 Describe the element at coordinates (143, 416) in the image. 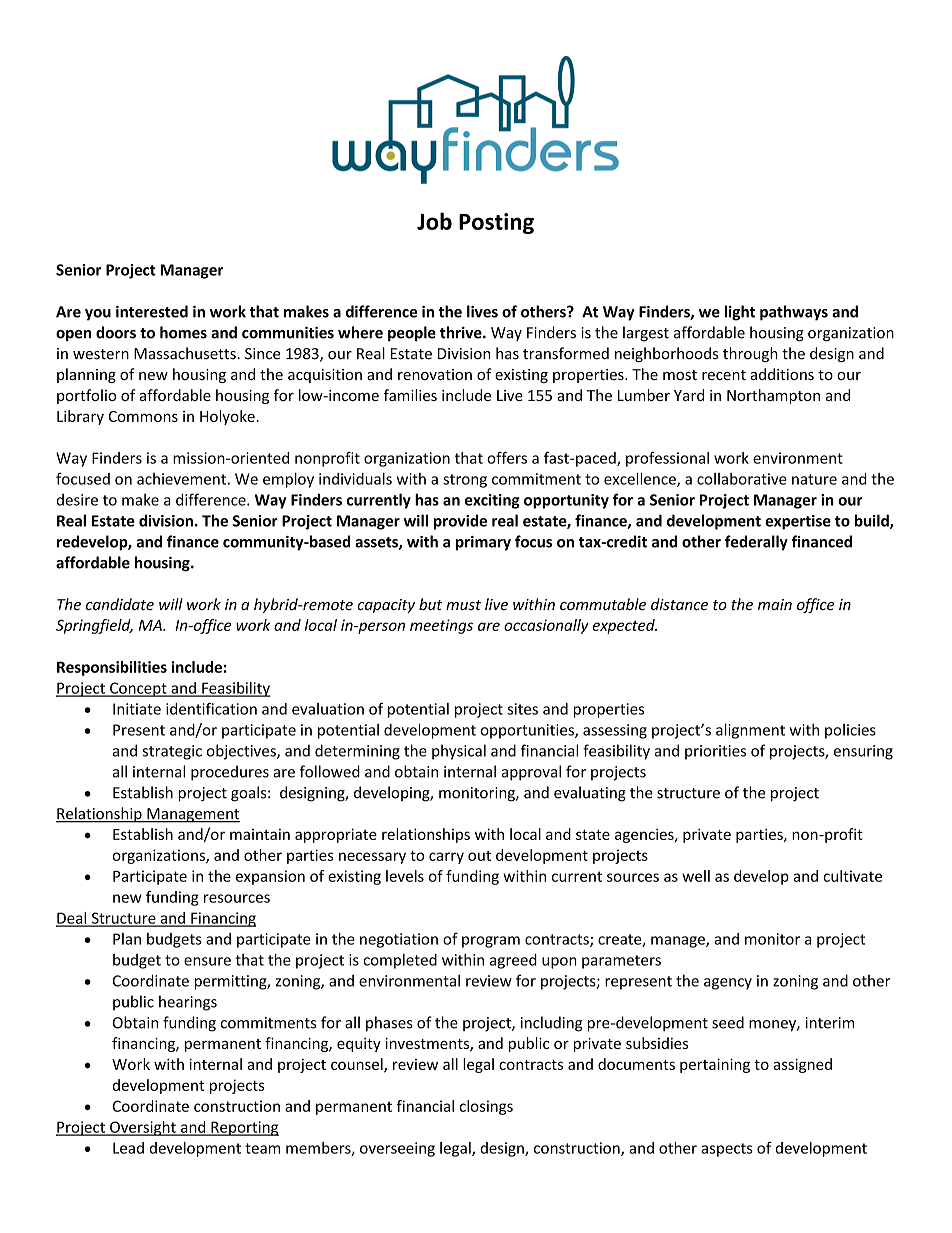

I see `Commons` at that location.
